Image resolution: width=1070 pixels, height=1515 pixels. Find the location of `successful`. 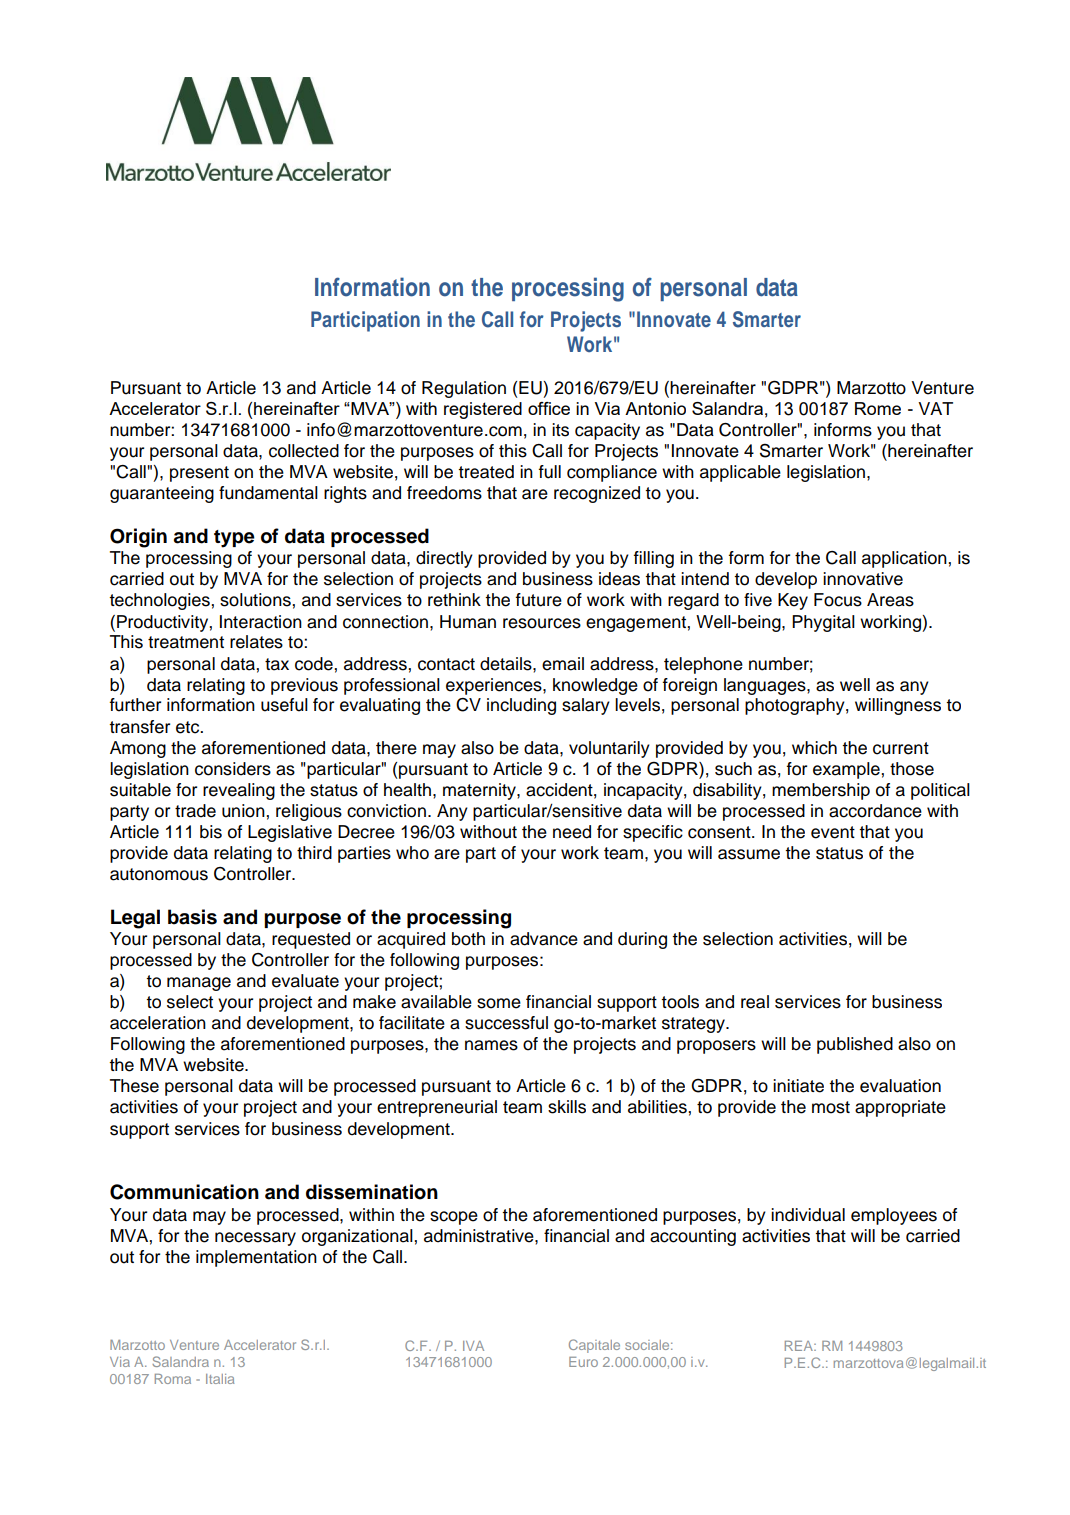

successful is located at coordinates (506, 1023).
